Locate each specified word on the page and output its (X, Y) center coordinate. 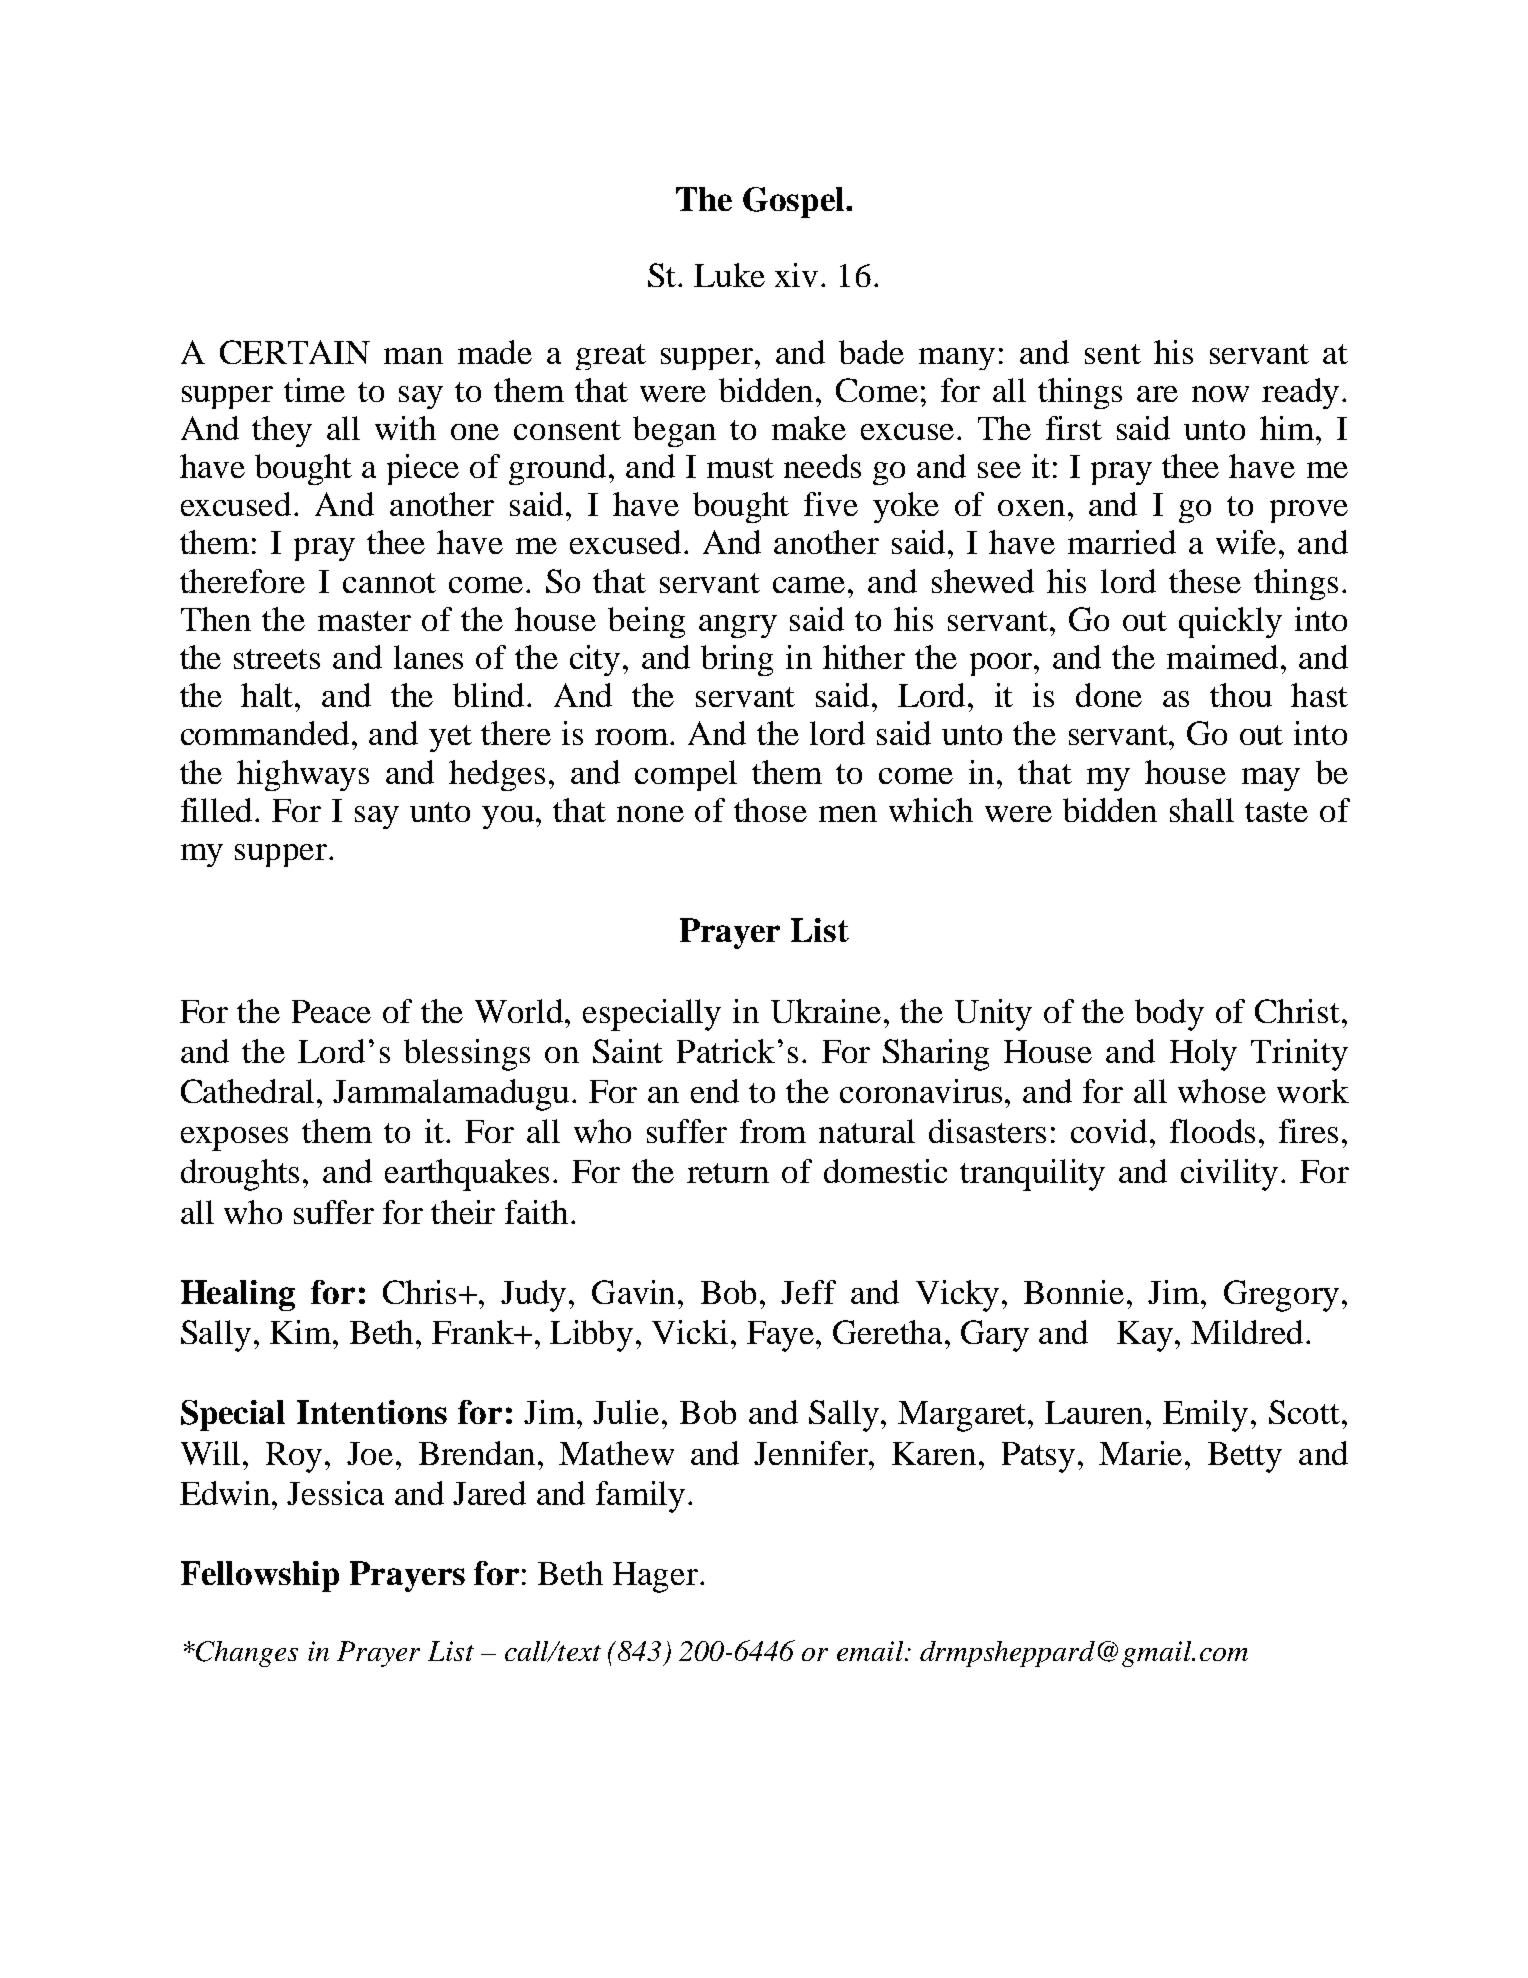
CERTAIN (295, 352)
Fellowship (260, 1576)
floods (1212, 1131)
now (1220, 394)
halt (269, 695)
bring (737, 660)
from (773, 1131)
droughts (240, 1175)
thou (1241, 695)
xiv (796, 275)
